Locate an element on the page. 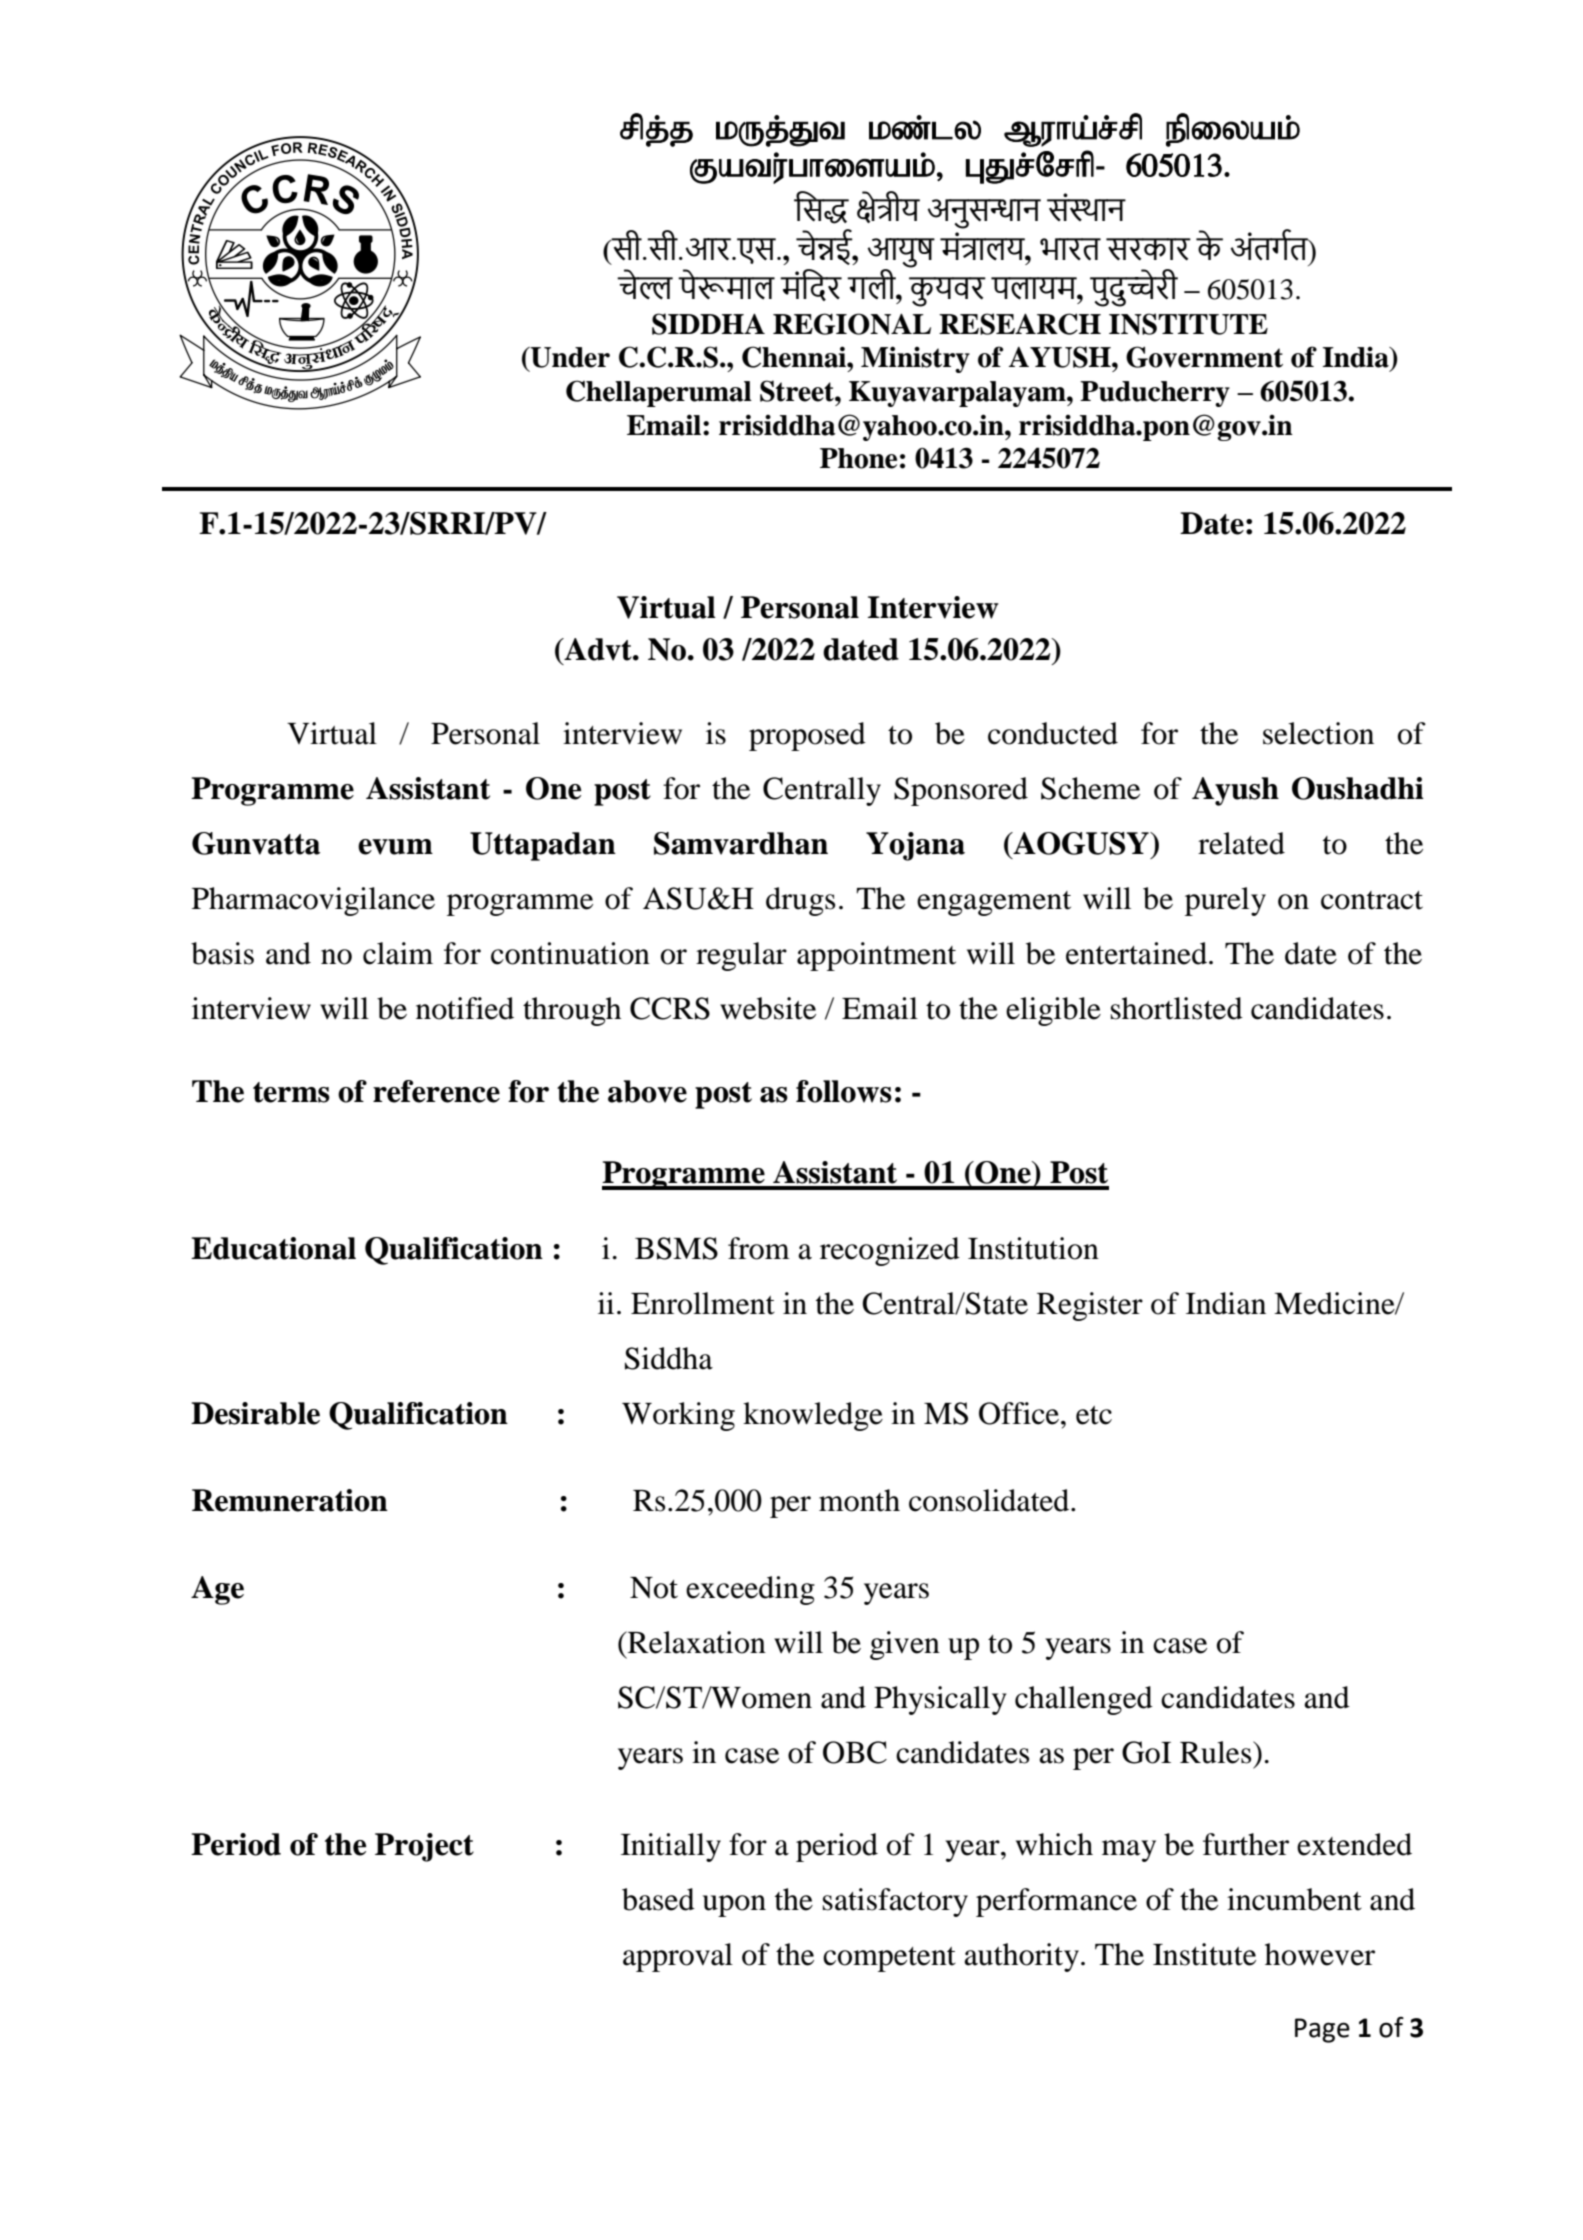 The height and width of the image is (2240, 1583). from is located at coordinates (759, 1248).
